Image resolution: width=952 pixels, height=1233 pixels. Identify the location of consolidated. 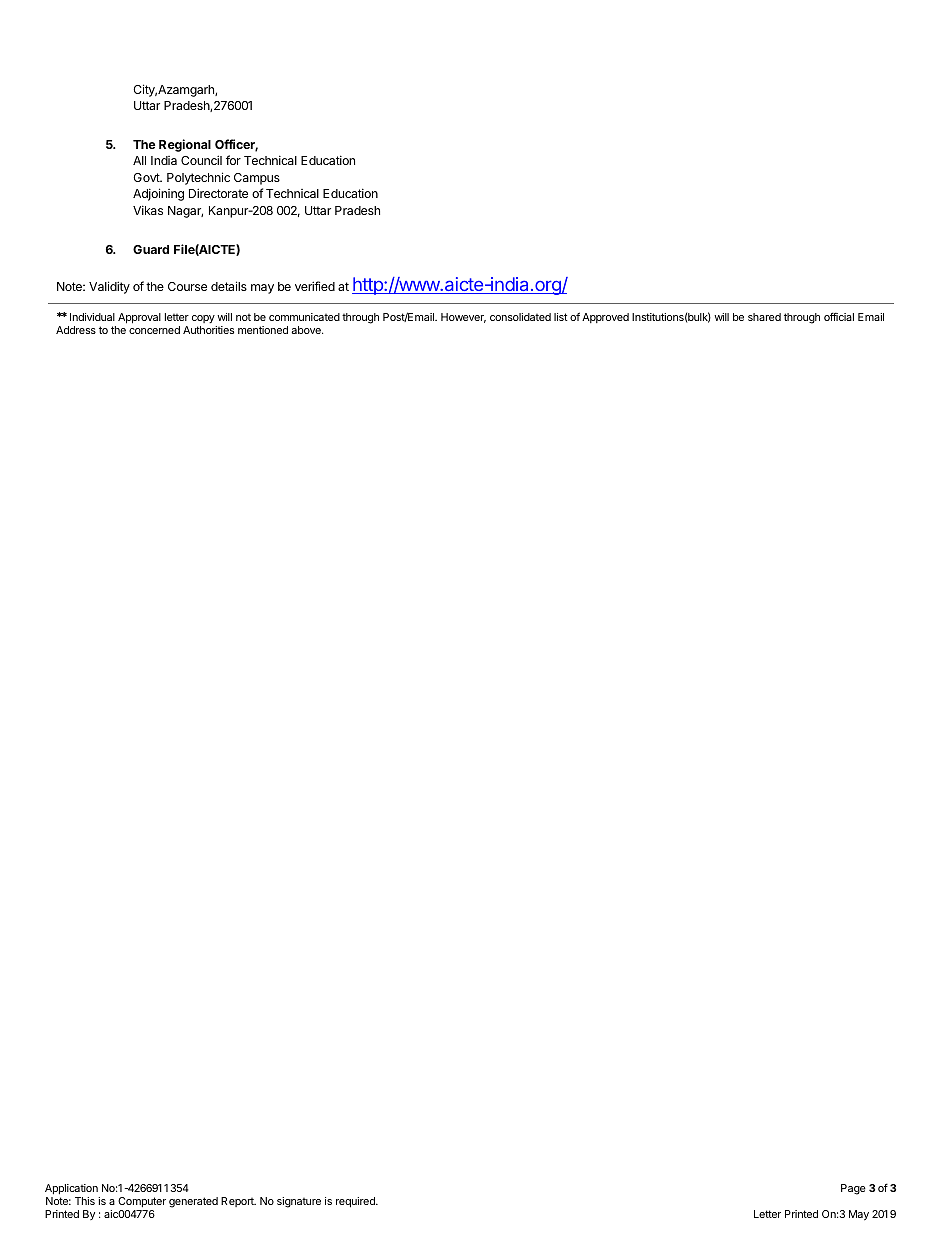
(520, 317).
